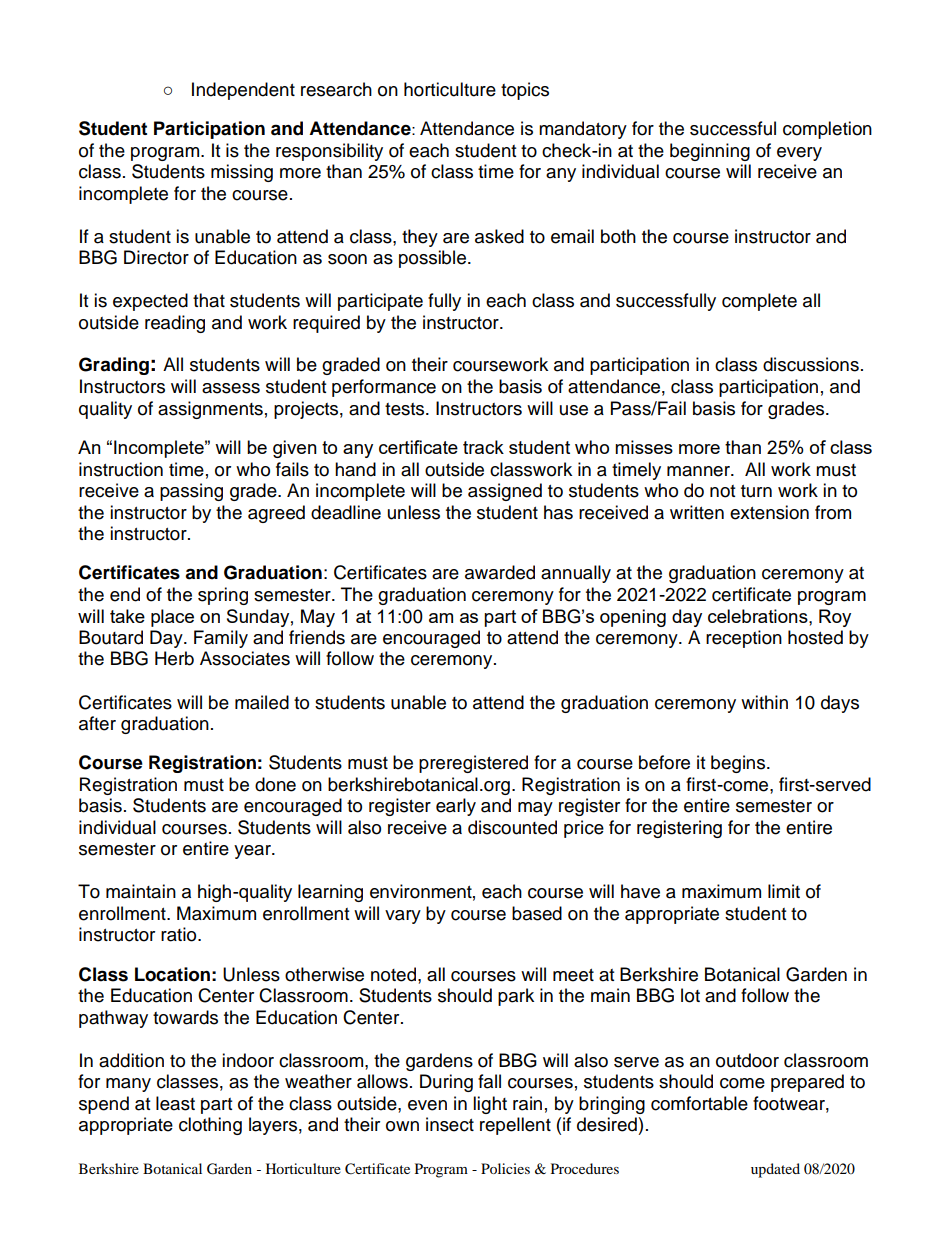 The image size is (952, 1233). I want to click on repellent, so click(515, 1126).
